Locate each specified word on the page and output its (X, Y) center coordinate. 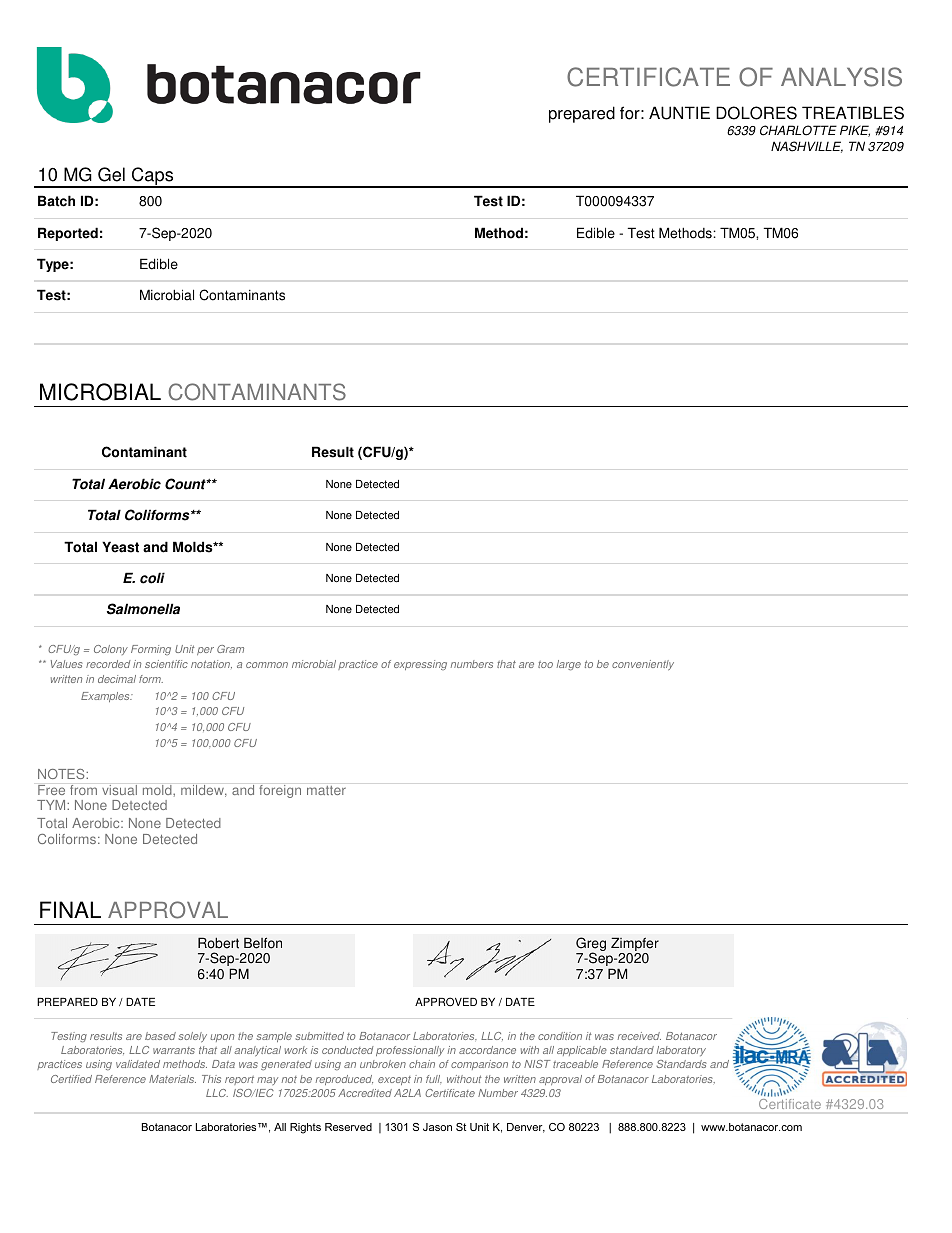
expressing (420, 665)
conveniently (643, 665)
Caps (153, 177)
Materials (172, 1079)
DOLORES (756, 113)
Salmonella (143, 609)
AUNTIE (679, 113)
